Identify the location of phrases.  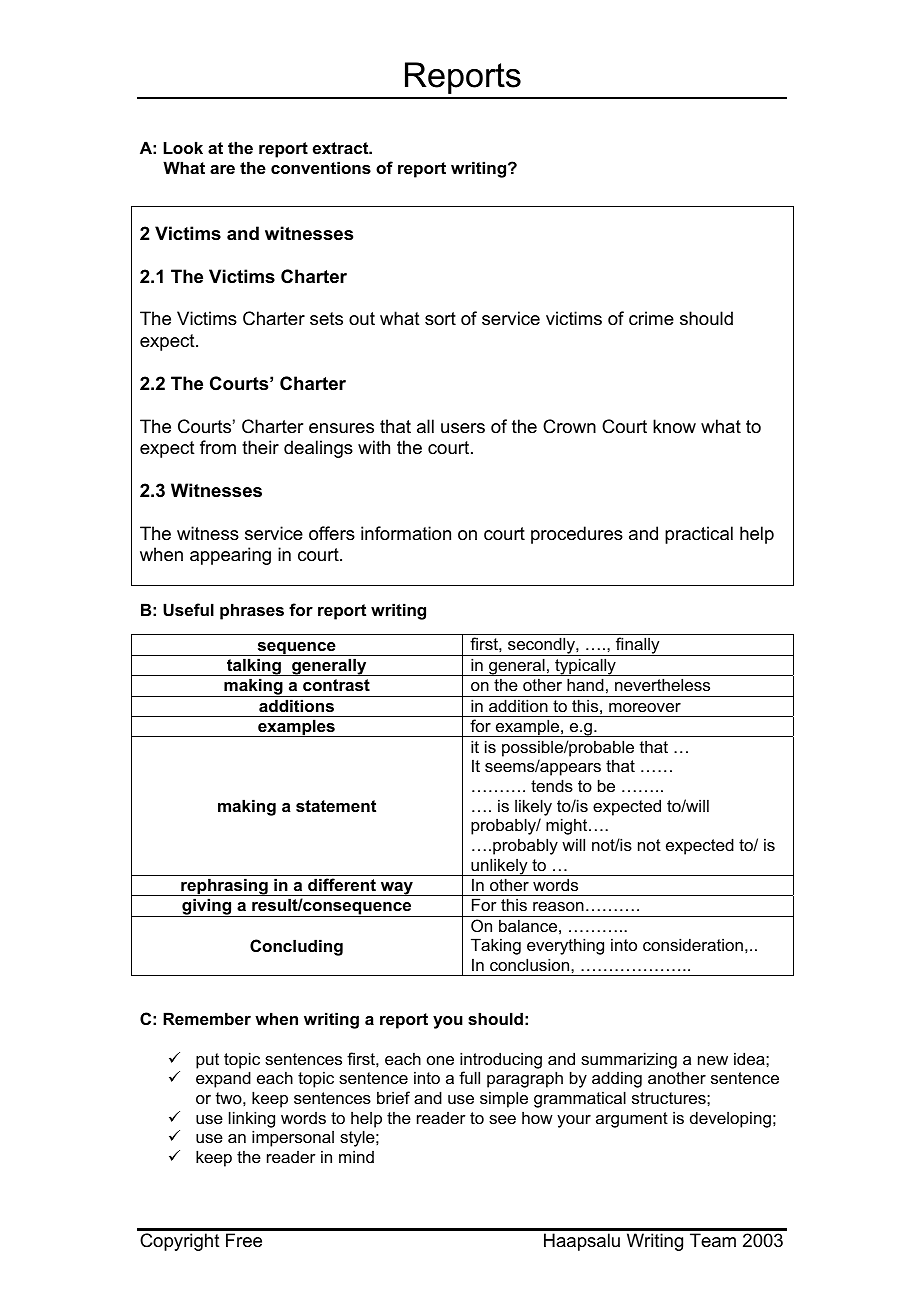
(252, 611).
